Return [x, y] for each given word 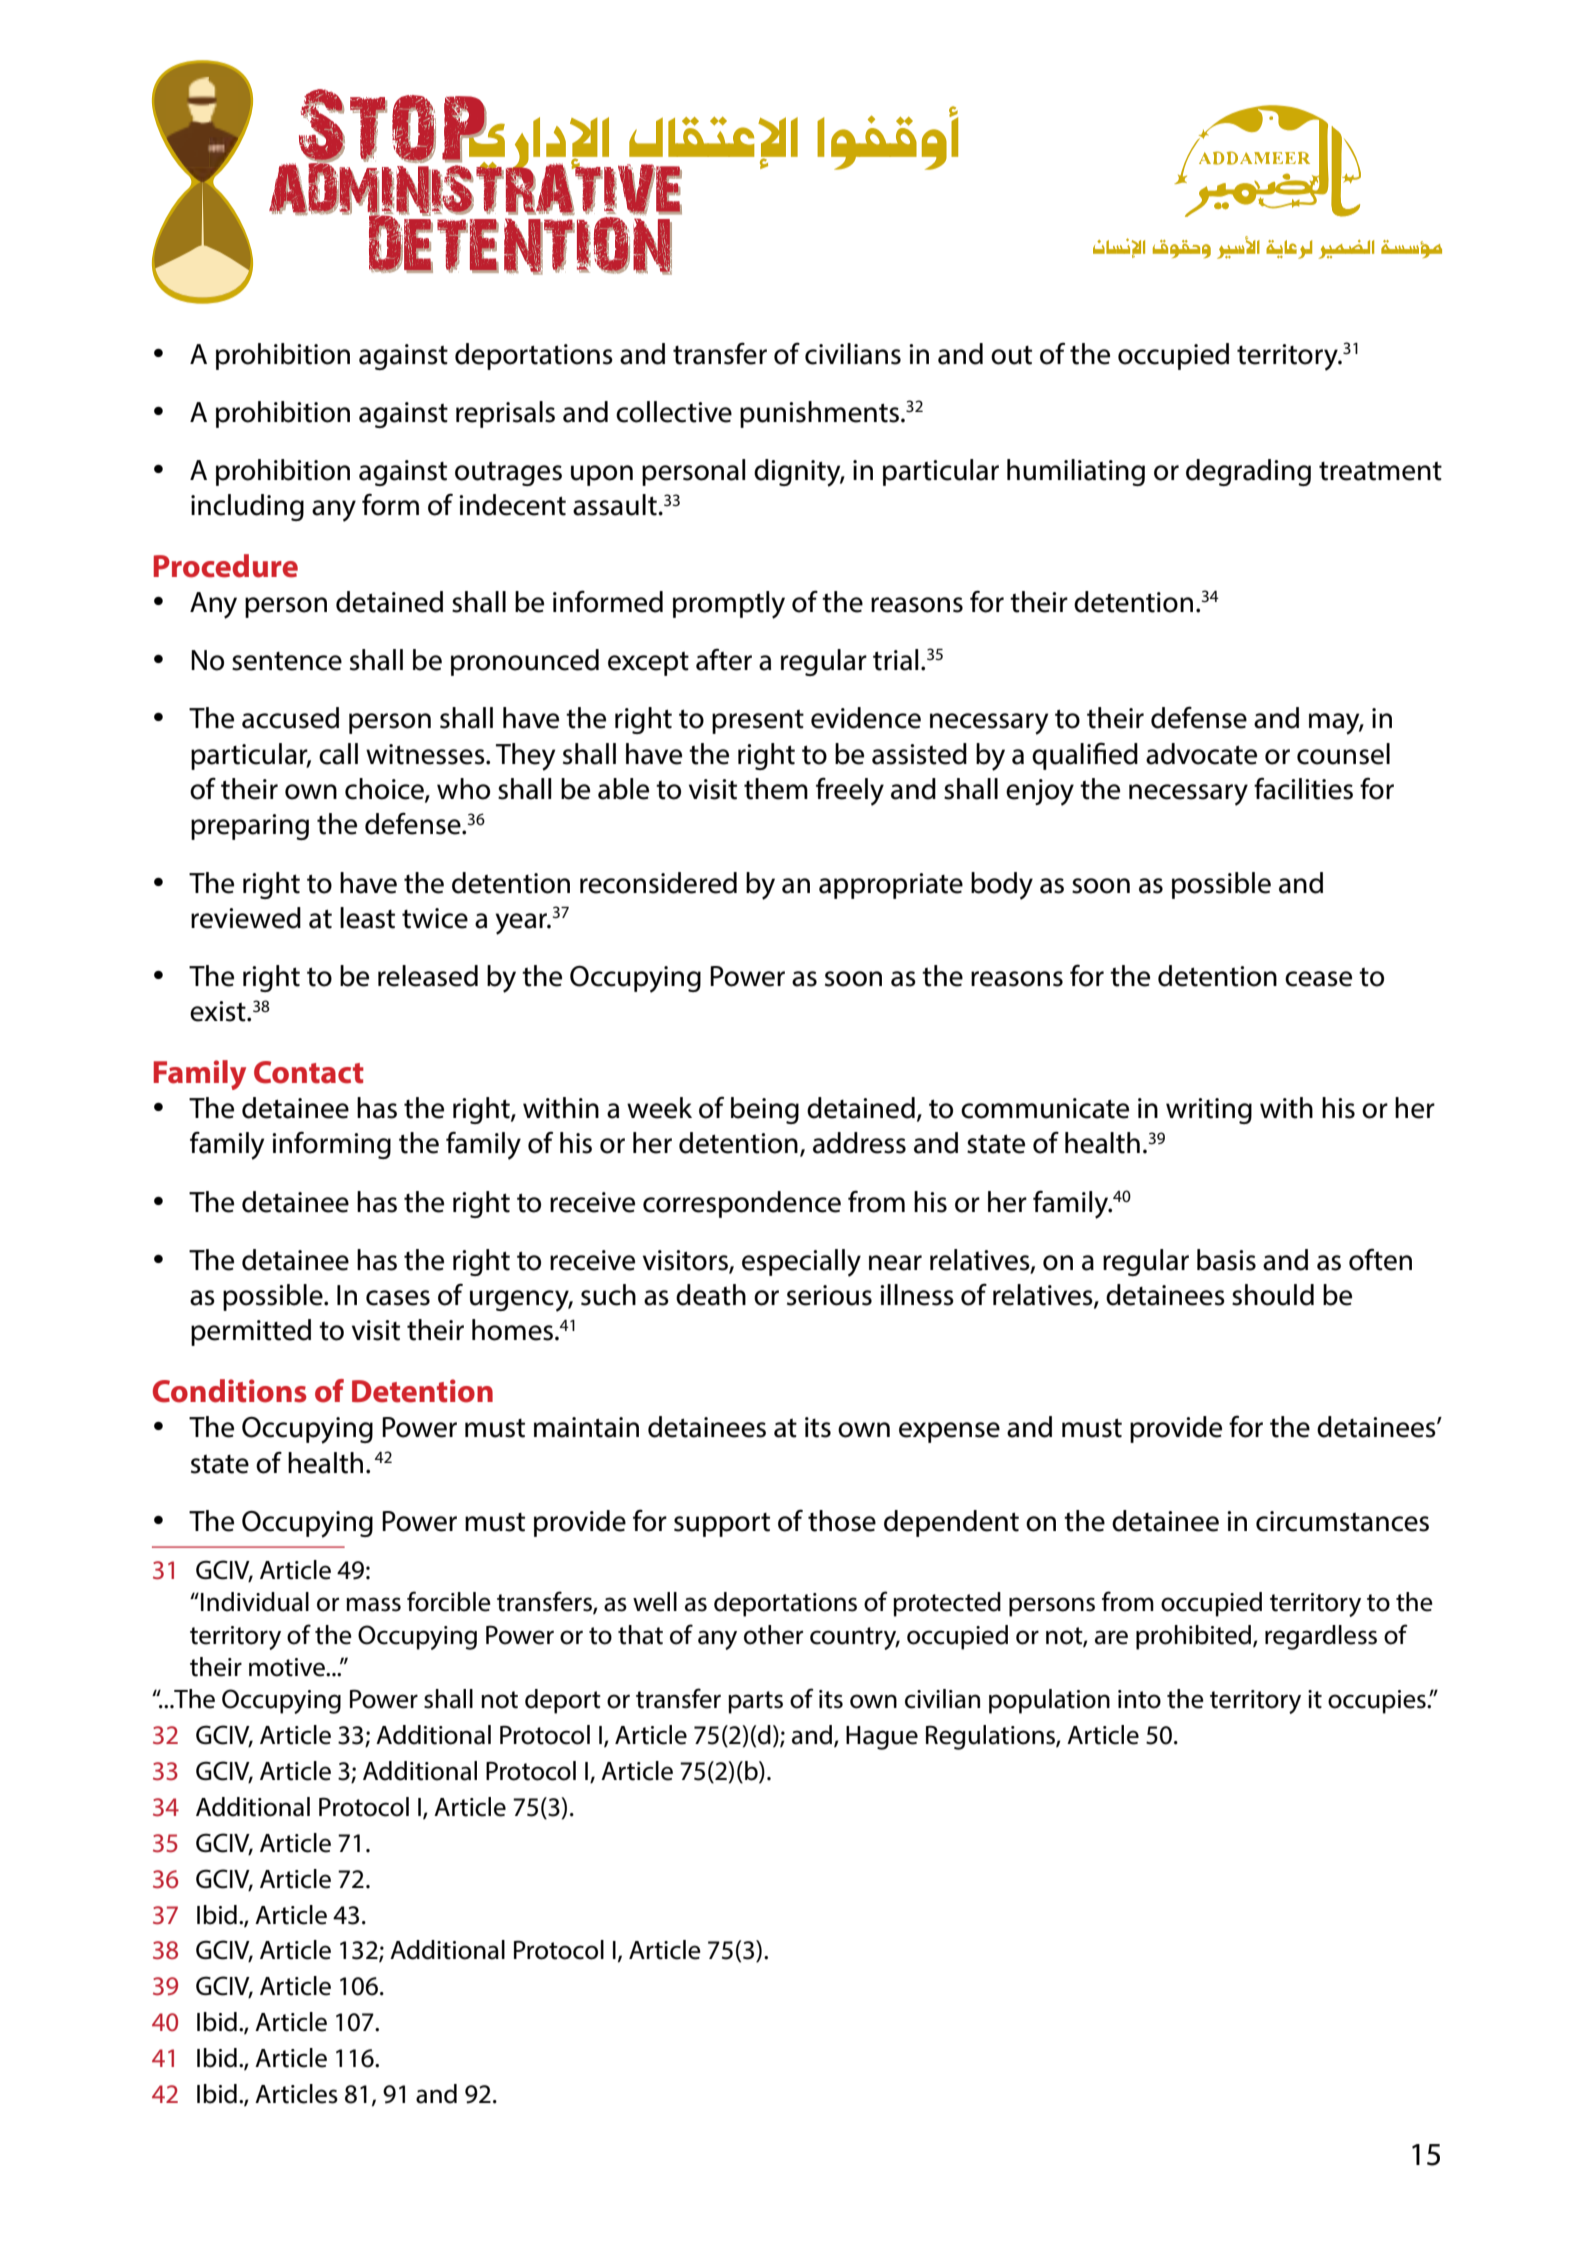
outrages [508, 473]
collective [674, 412]
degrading [1248, 472]
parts [755, 1702]
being [765, 1110]
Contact [309, 1072]
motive [288, 1667]
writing [1209, 1111]
